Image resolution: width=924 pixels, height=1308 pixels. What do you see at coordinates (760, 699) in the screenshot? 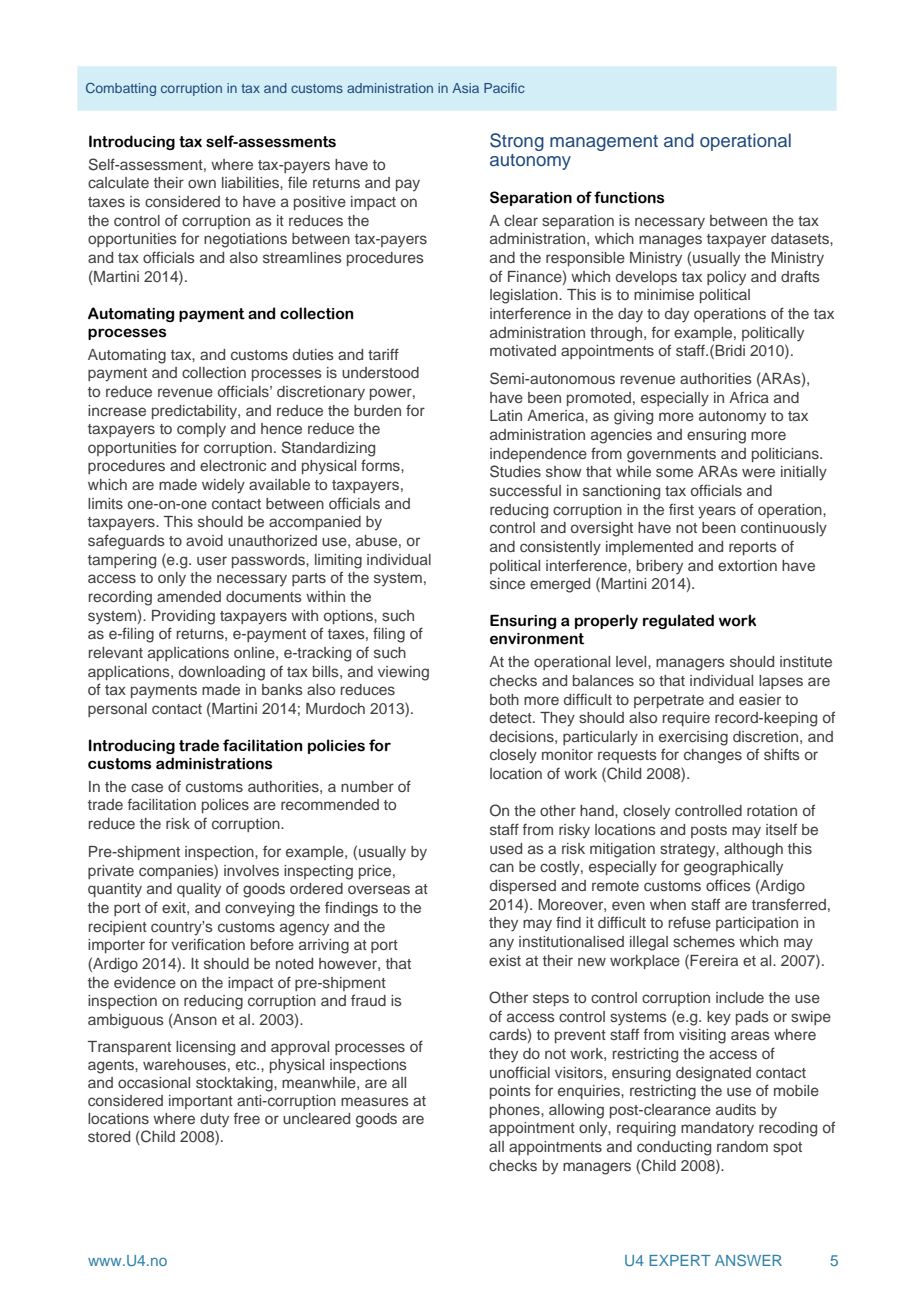
I see `easier` at bounding box center [760, 699].
